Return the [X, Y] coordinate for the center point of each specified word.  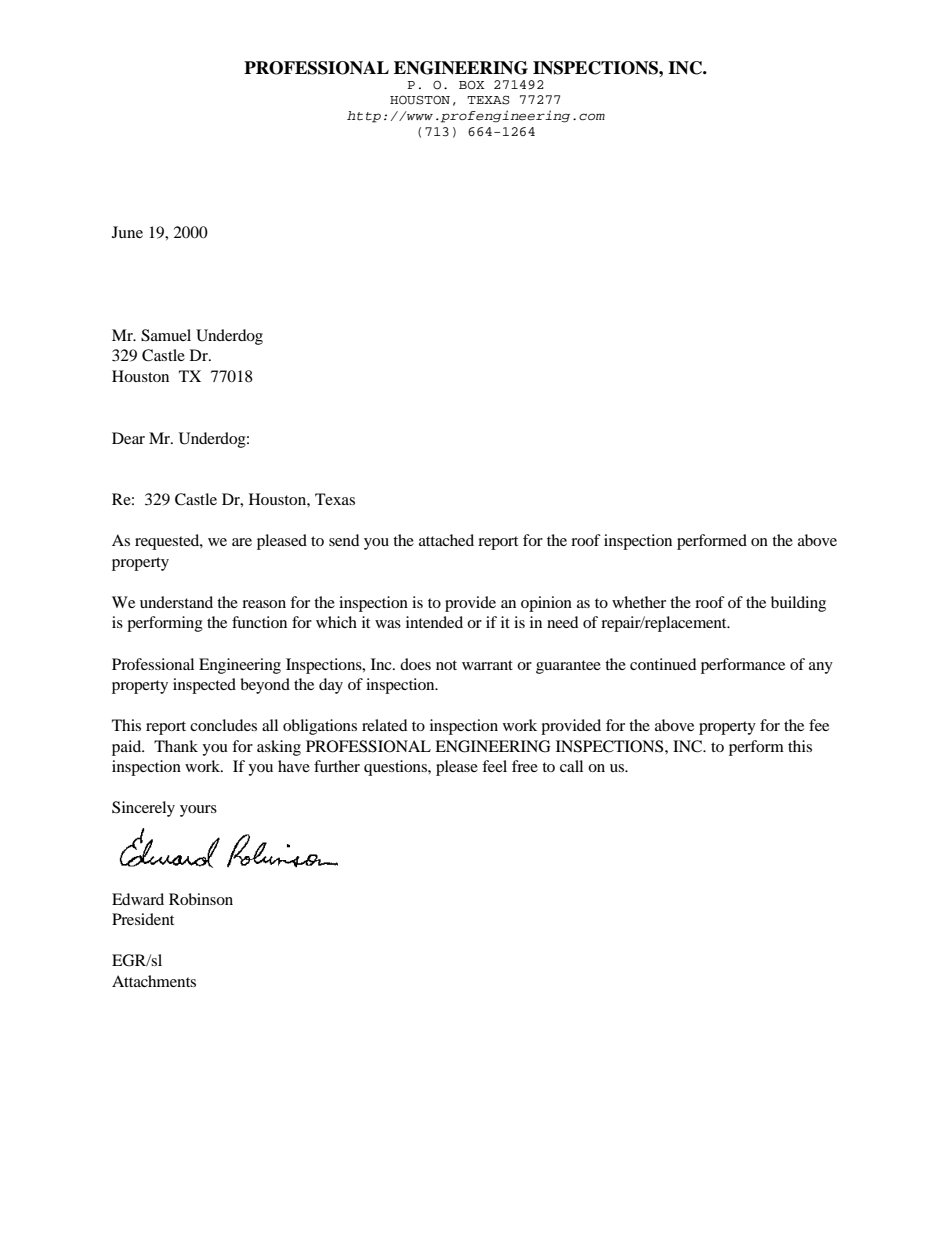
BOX [472, 85]
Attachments [154, 981]
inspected [204, 686]
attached [446, 540]
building [798, 604]
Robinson [201, 899]
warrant [487, 665]
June [127, 232]
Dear [128, 438]
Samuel [166, 335]
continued [663, 664]
